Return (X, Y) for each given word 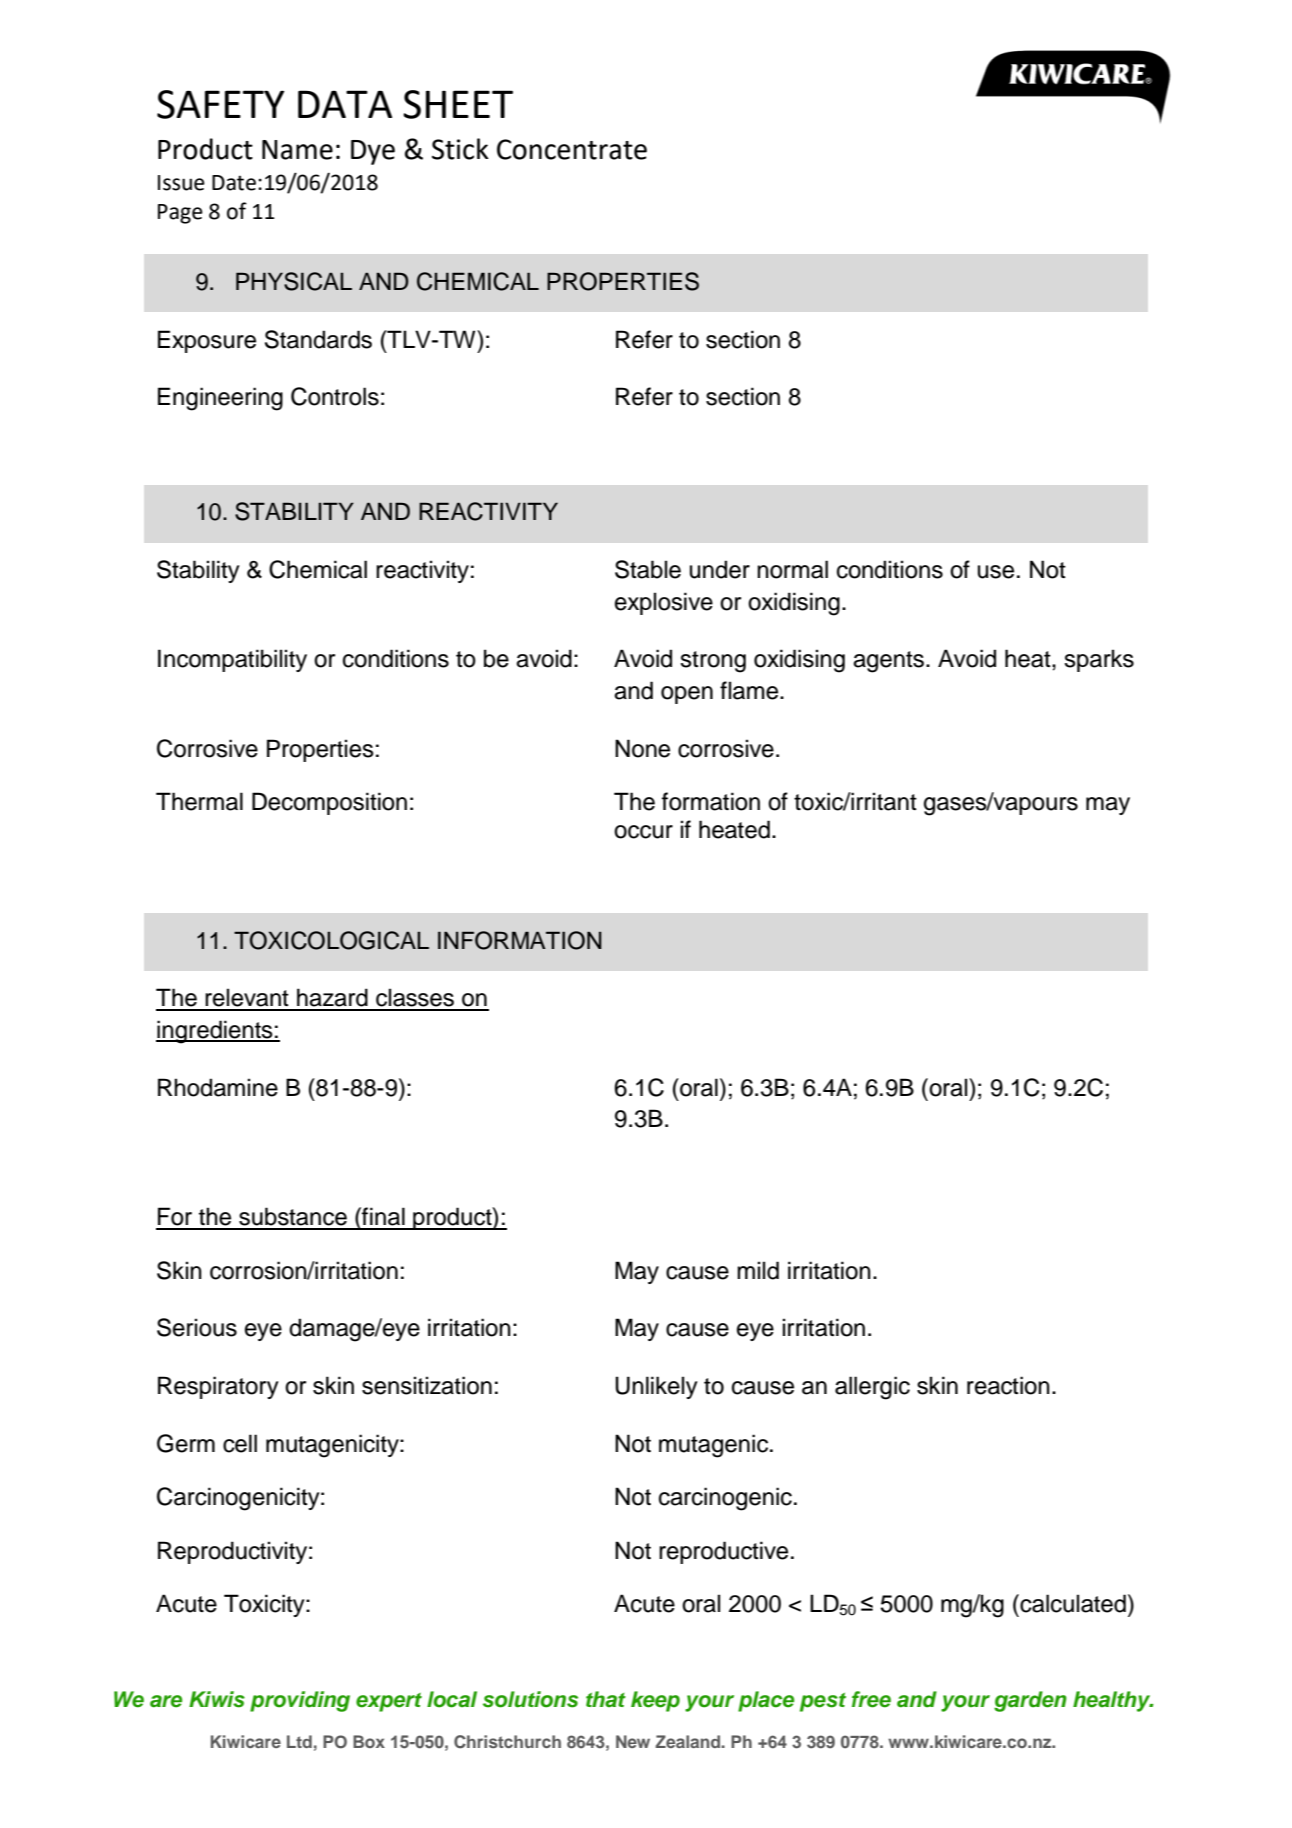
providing (300, 1701)
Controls (335, 396)
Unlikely (656, 1387)
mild (758, 1270)
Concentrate (572, 149)
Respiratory (218, 1387)
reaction (1008, 1385)
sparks (1099, 660)
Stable (648, 569)
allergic (872, 1388)
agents (888, 662)
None (642, 748)
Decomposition (329, 803)
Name (297, 150)
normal (792, 569)
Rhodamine (218, 1087)
